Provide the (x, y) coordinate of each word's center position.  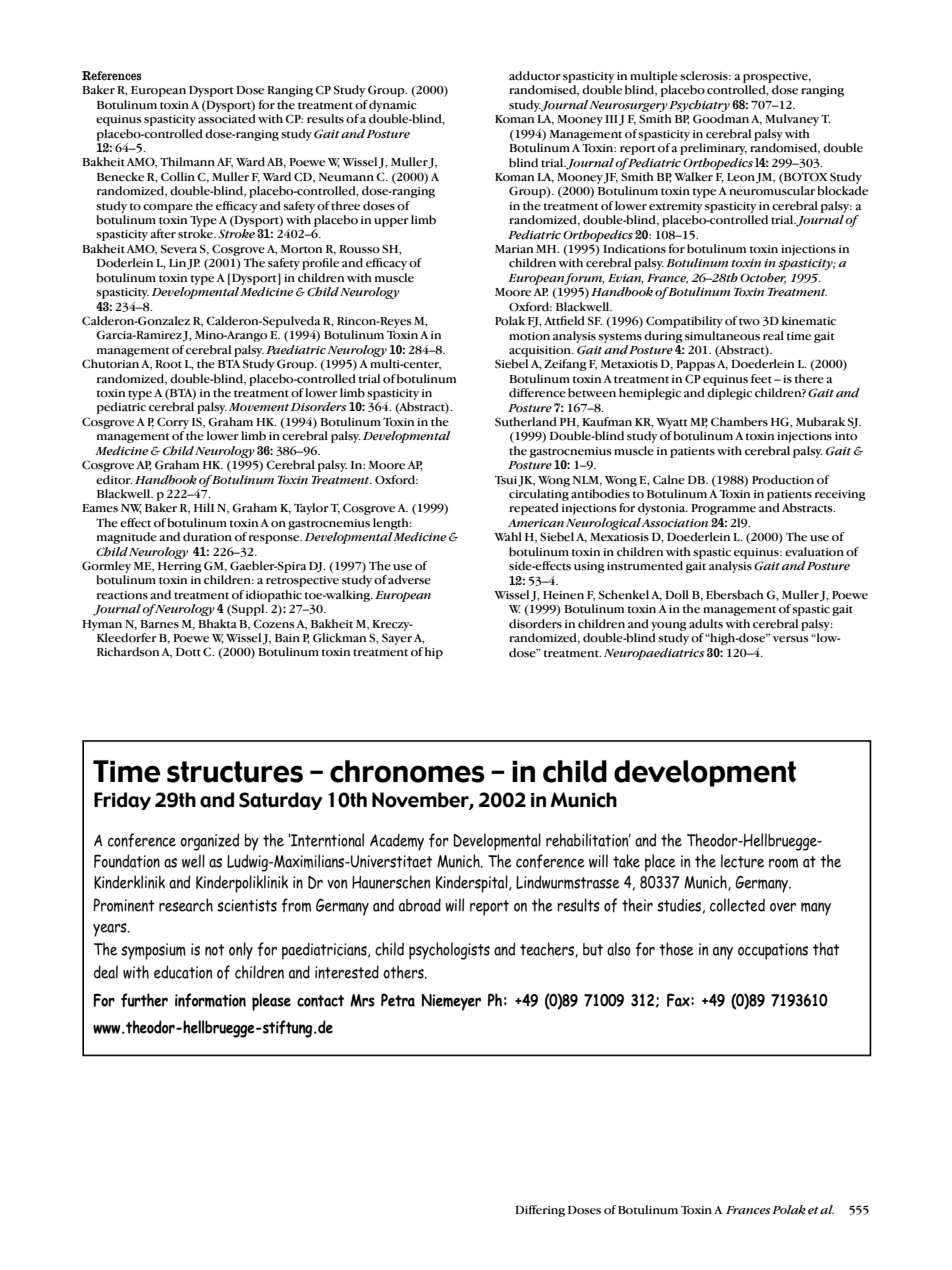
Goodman (721, 119)
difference (537, 393)
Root (168, 364)
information (210, 1000)
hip (434, 653)
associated (227, 119)
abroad (420, 905)
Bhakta (217, 624)
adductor (535, 76)
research (186, 905)
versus (791, 639)
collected (737, 905)
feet (761, 379)
